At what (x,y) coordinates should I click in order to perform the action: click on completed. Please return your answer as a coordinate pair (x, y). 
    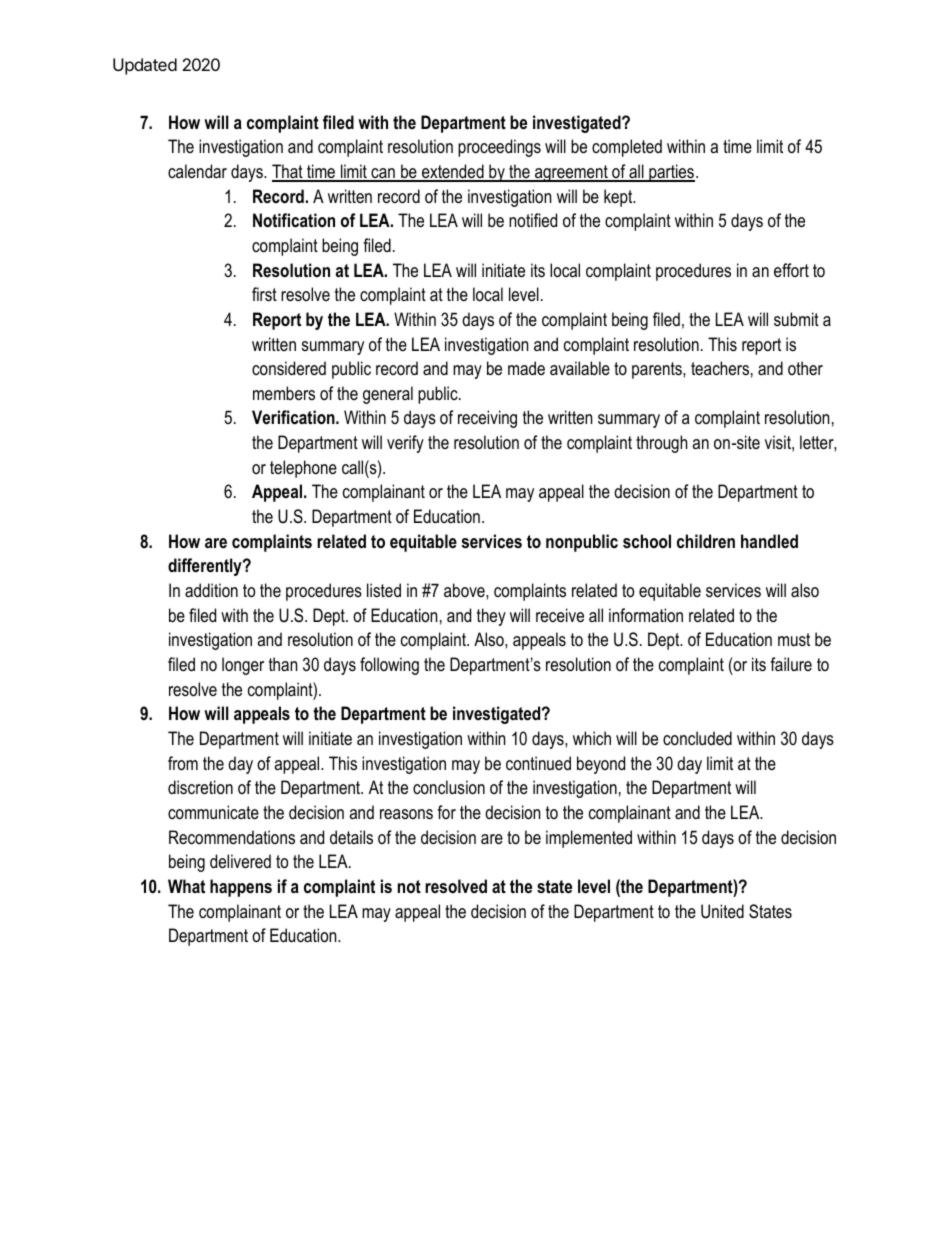
    Looking at the image, I should click on (627, 148).
